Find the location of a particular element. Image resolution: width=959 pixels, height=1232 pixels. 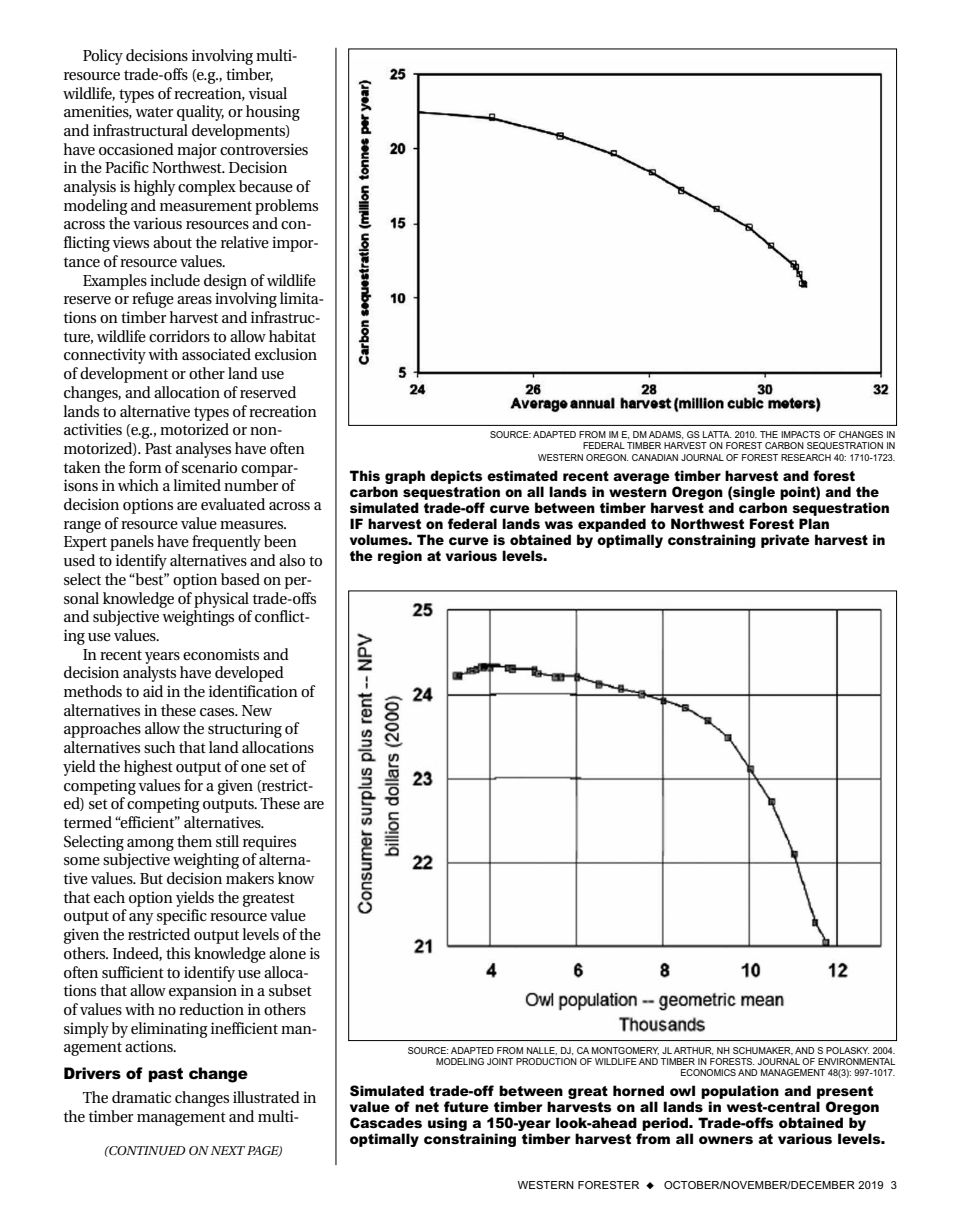

among is located at coordinates (150, 845).
